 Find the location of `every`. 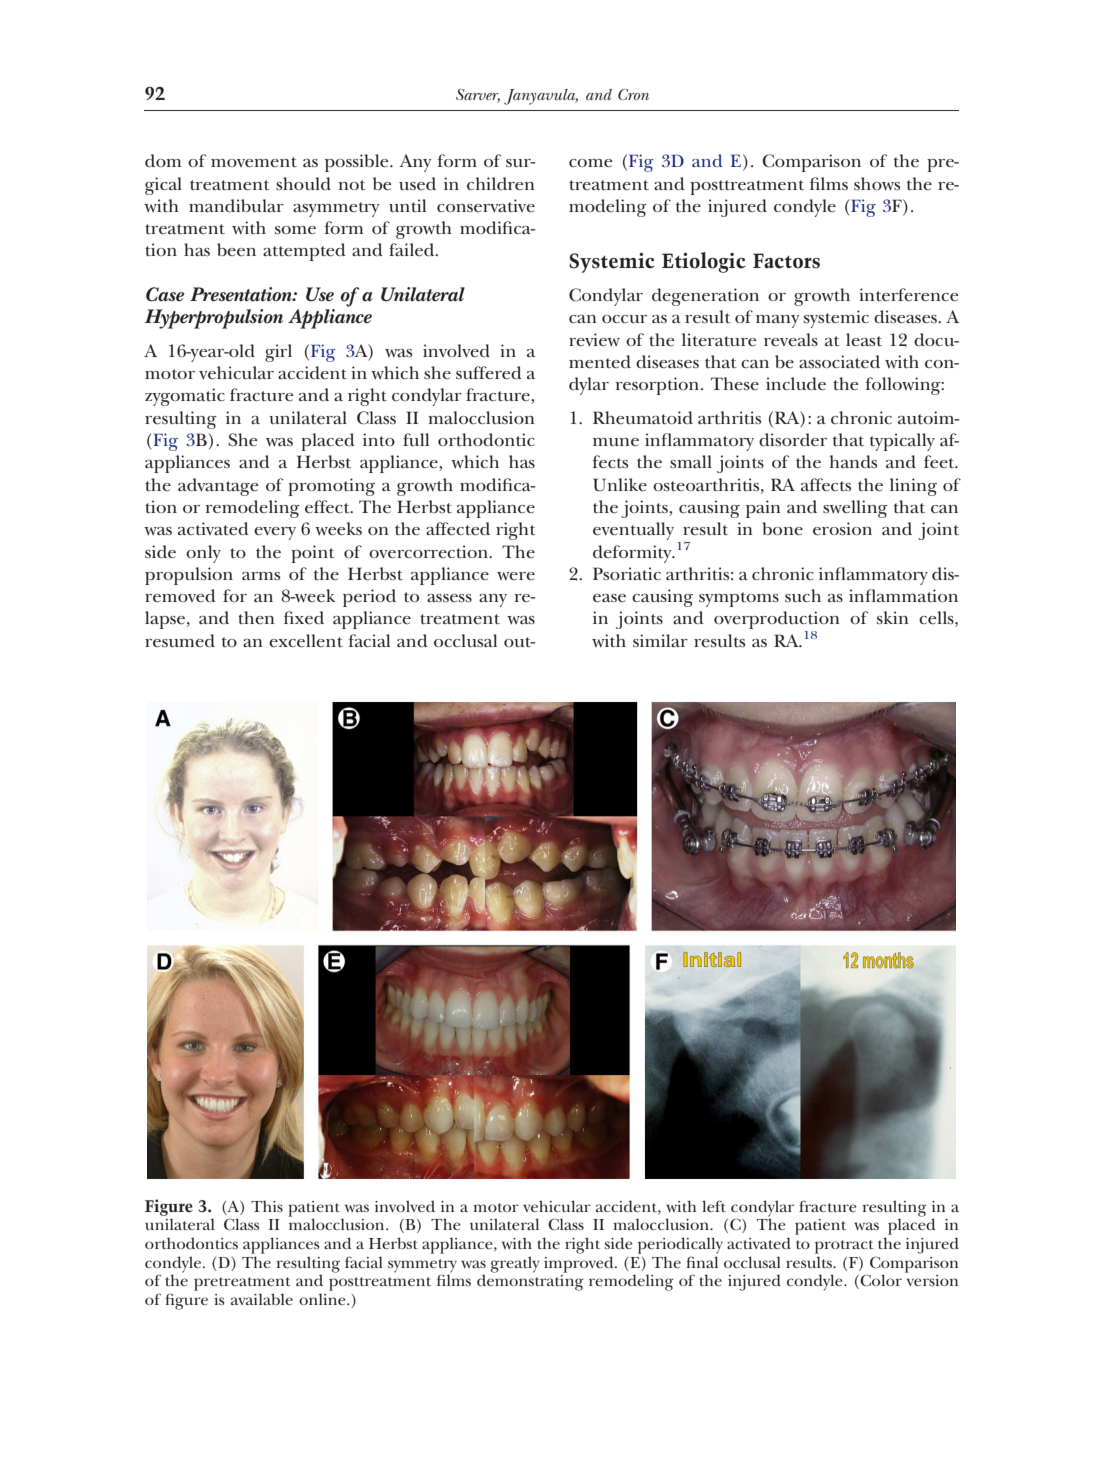

every is located at coordinates (275, 533).
